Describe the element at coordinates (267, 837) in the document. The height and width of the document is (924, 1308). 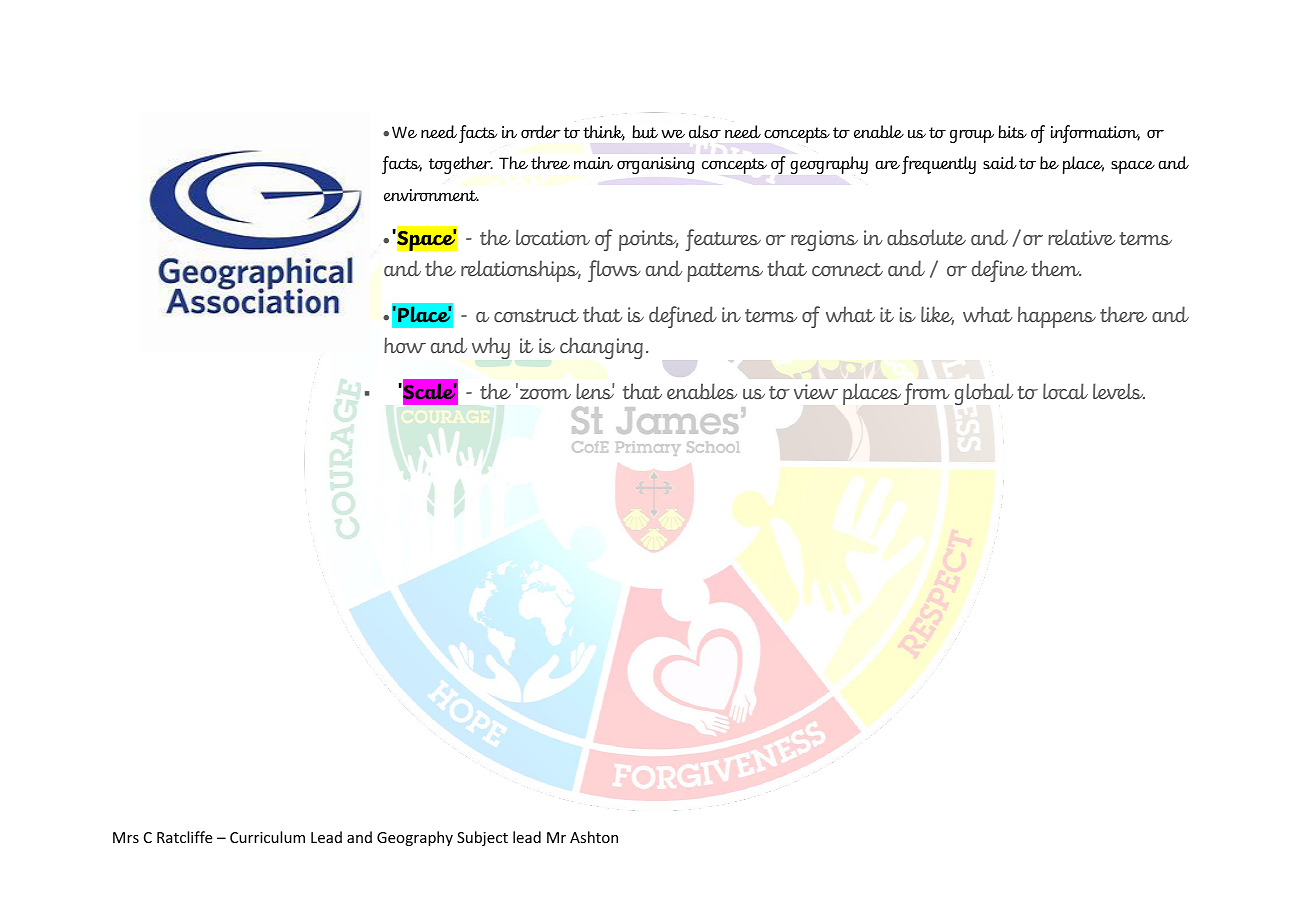
I see `Curriculum` at that location.
